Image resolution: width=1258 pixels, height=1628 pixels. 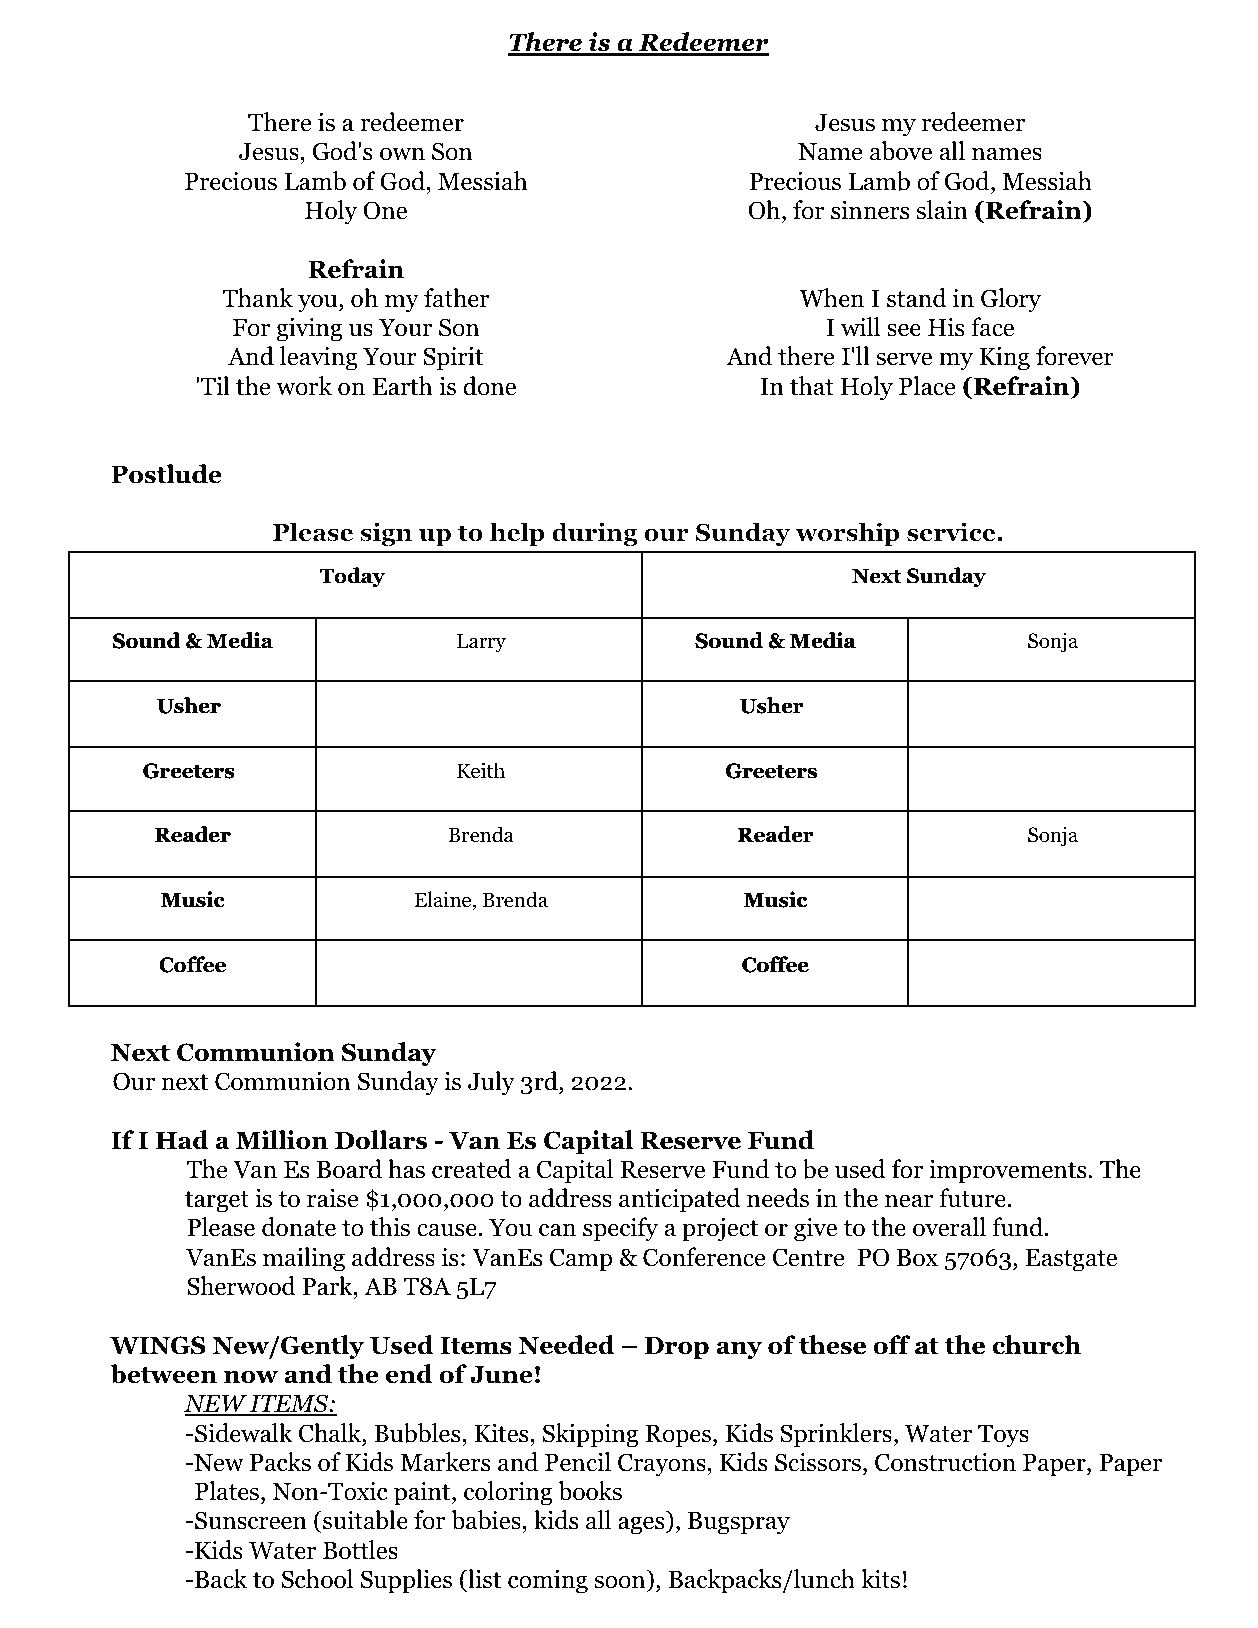 What do you see at coordinates (402, 154) in the page?
I see `own` at bounding box center [402, 154].
